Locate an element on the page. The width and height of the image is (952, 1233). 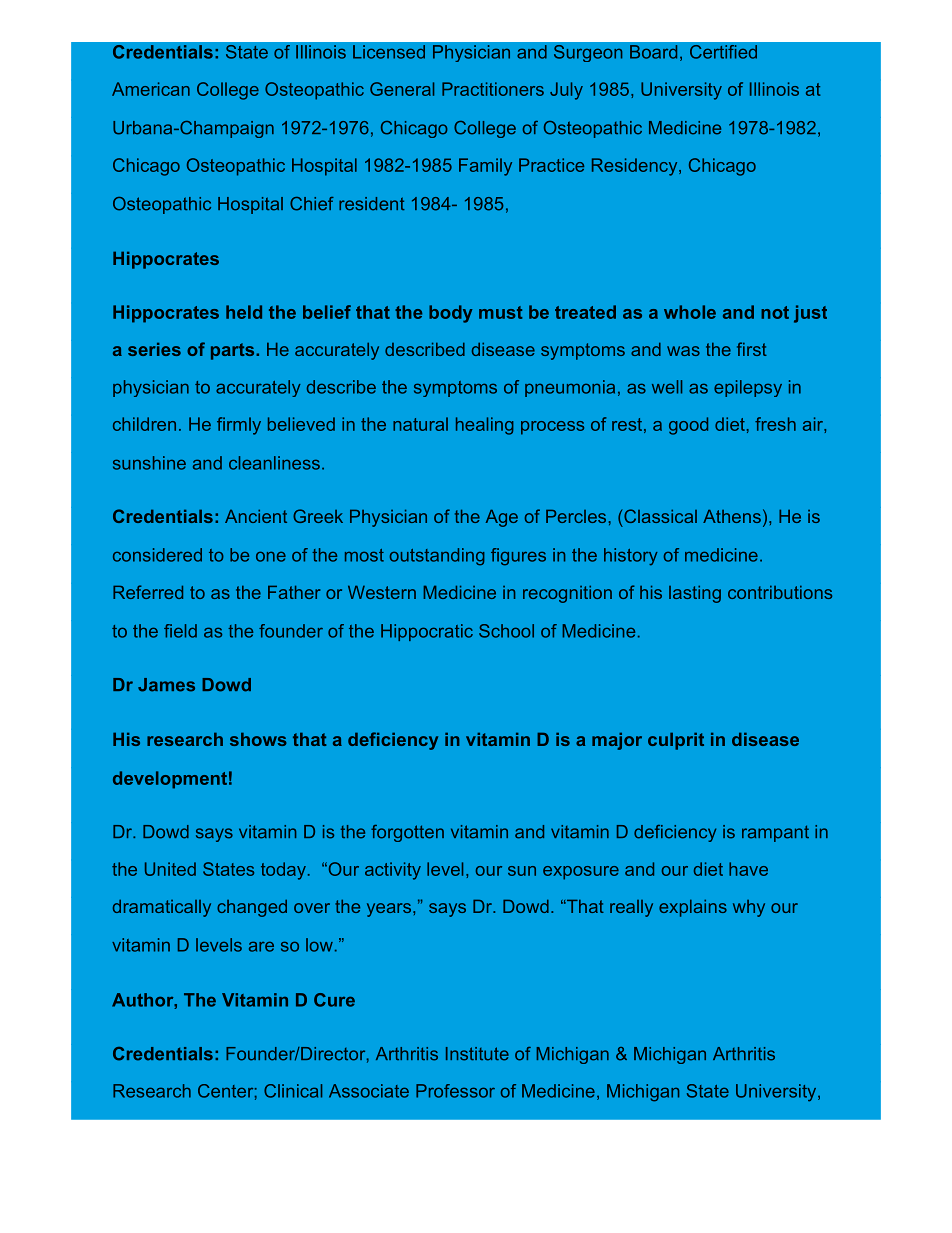
firmly is located at coordinates (239, 426).
